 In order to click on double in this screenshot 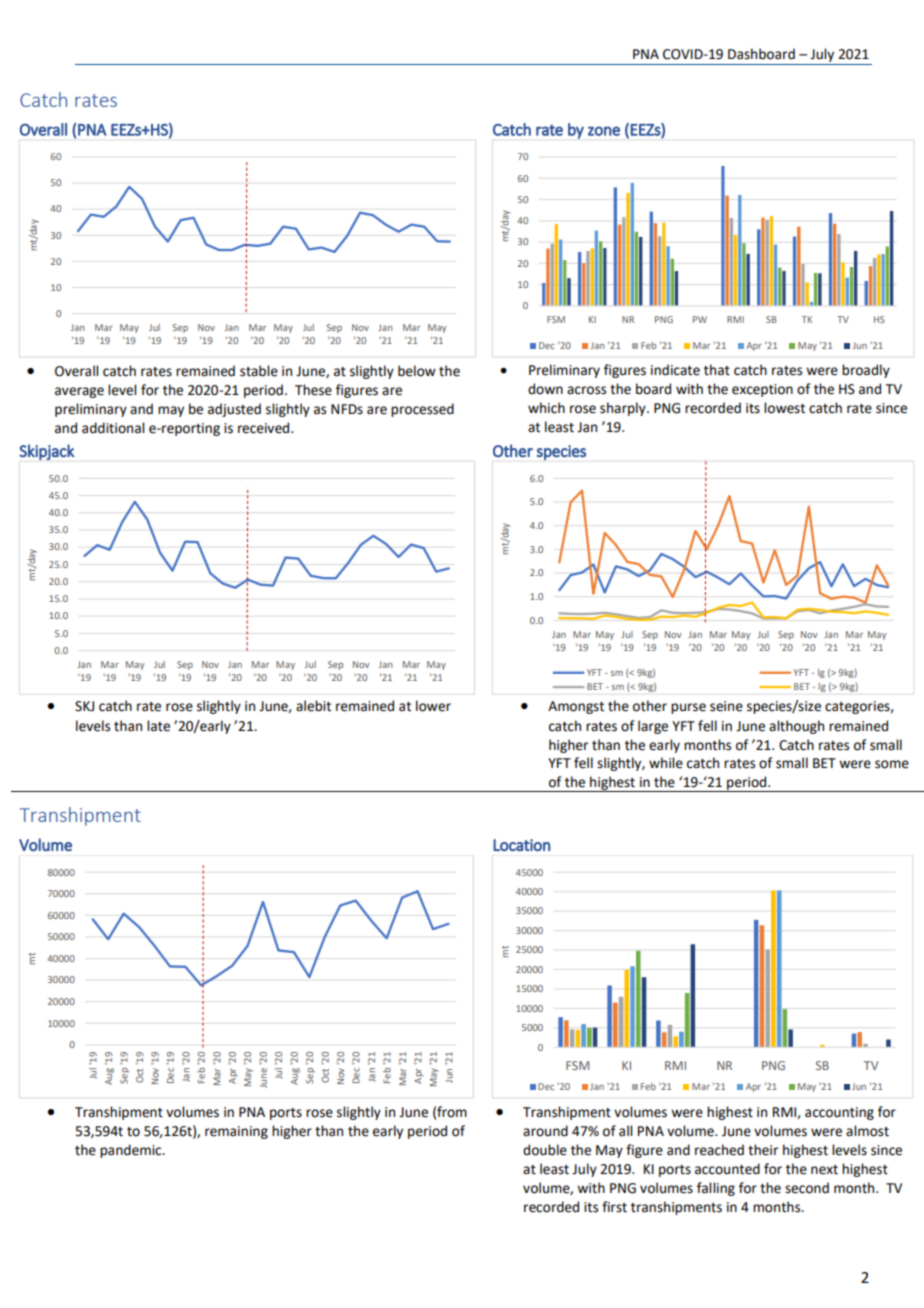, I will do `click(545, 1150)`.
